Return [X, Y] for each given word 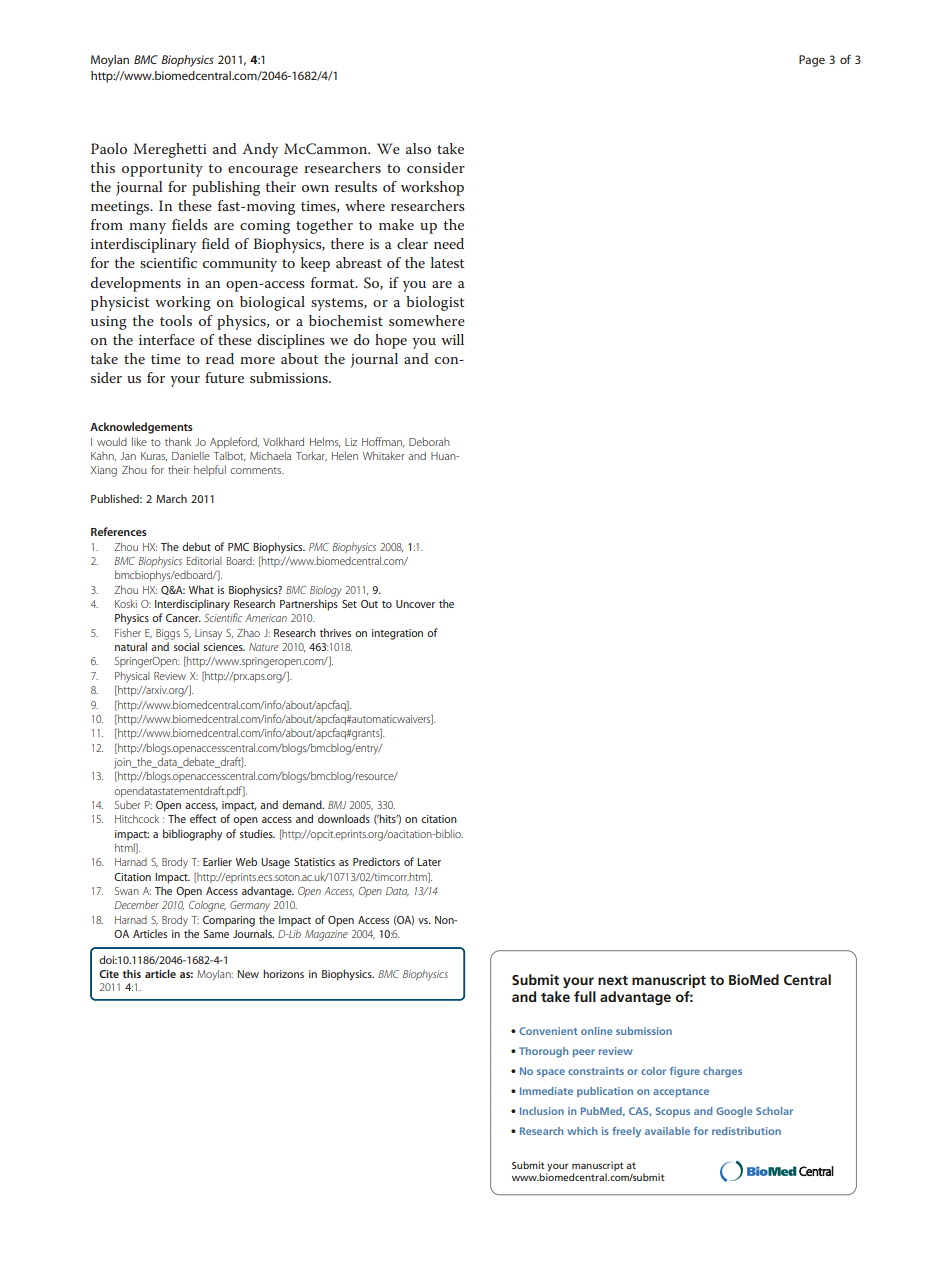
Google [734, 1112]
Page [812, 61]
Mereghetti [170, 150]
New [248, 974]
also [418, 148]
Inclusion [542, 1111]
